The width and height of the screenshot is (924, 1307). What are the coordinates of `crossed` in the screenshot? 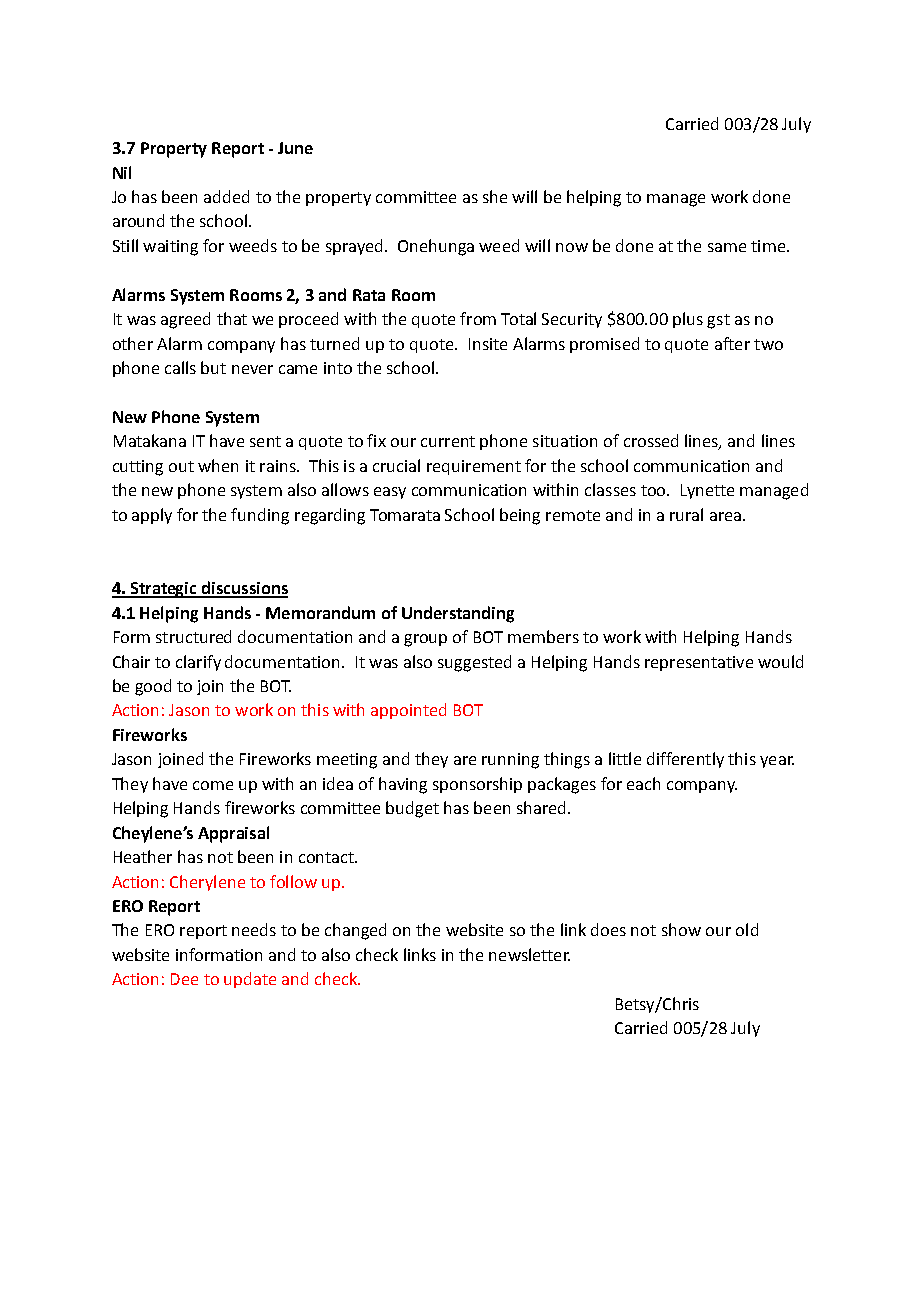 It's located at (651, 440).
